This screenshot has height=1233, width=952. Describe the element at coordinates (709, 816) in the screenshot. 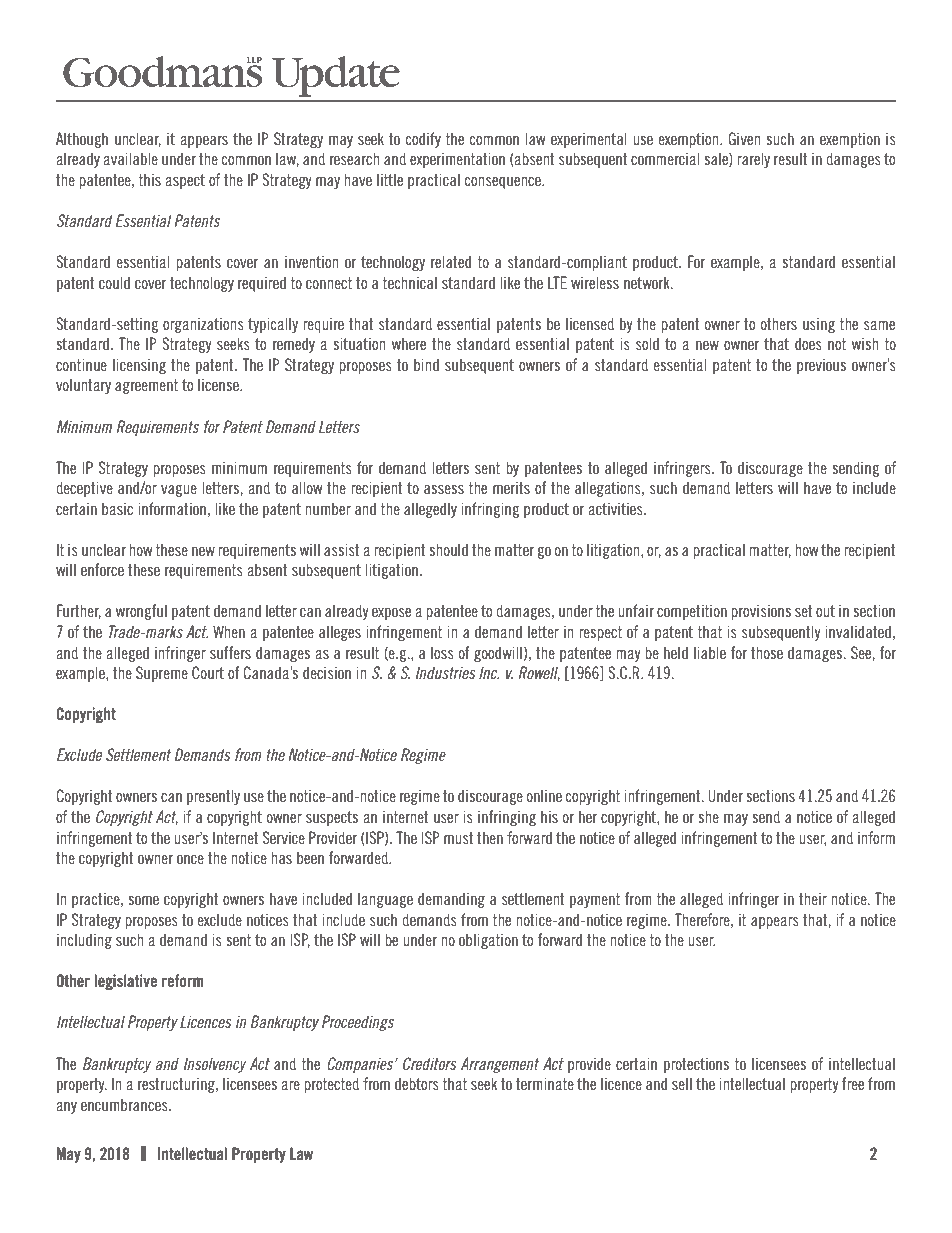

I see `she` at that location.
